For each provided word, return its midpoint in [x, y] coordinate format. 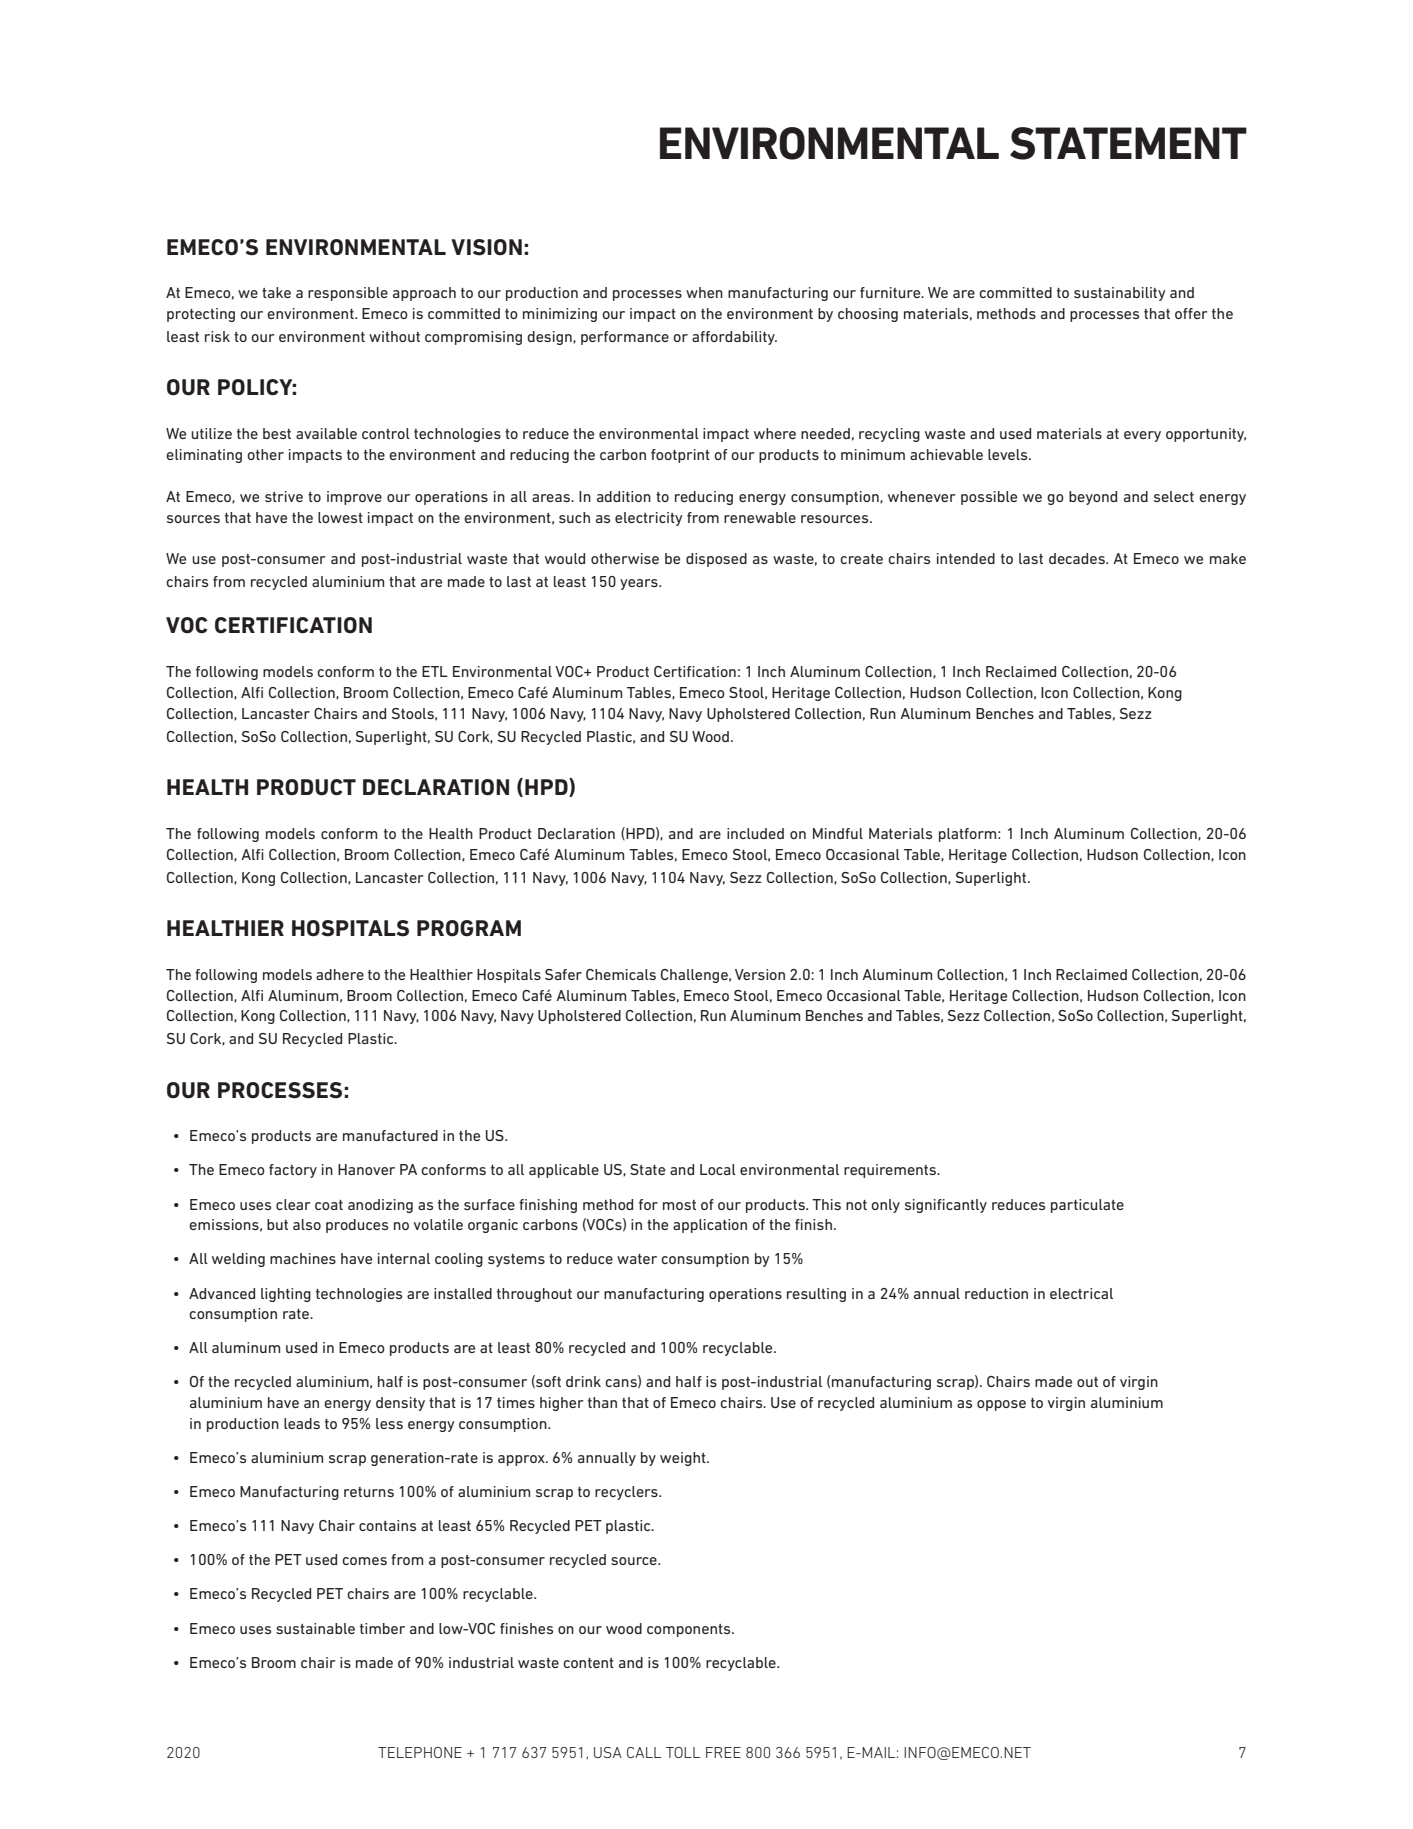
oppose [1001, 1405]
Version [760, 974]
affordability [734, 338]
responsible [348, 294]
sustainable [315, 1628]
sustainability [1120, 294]
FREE [723, 1752]
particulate [1087, 1206]
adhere [340, 974]
